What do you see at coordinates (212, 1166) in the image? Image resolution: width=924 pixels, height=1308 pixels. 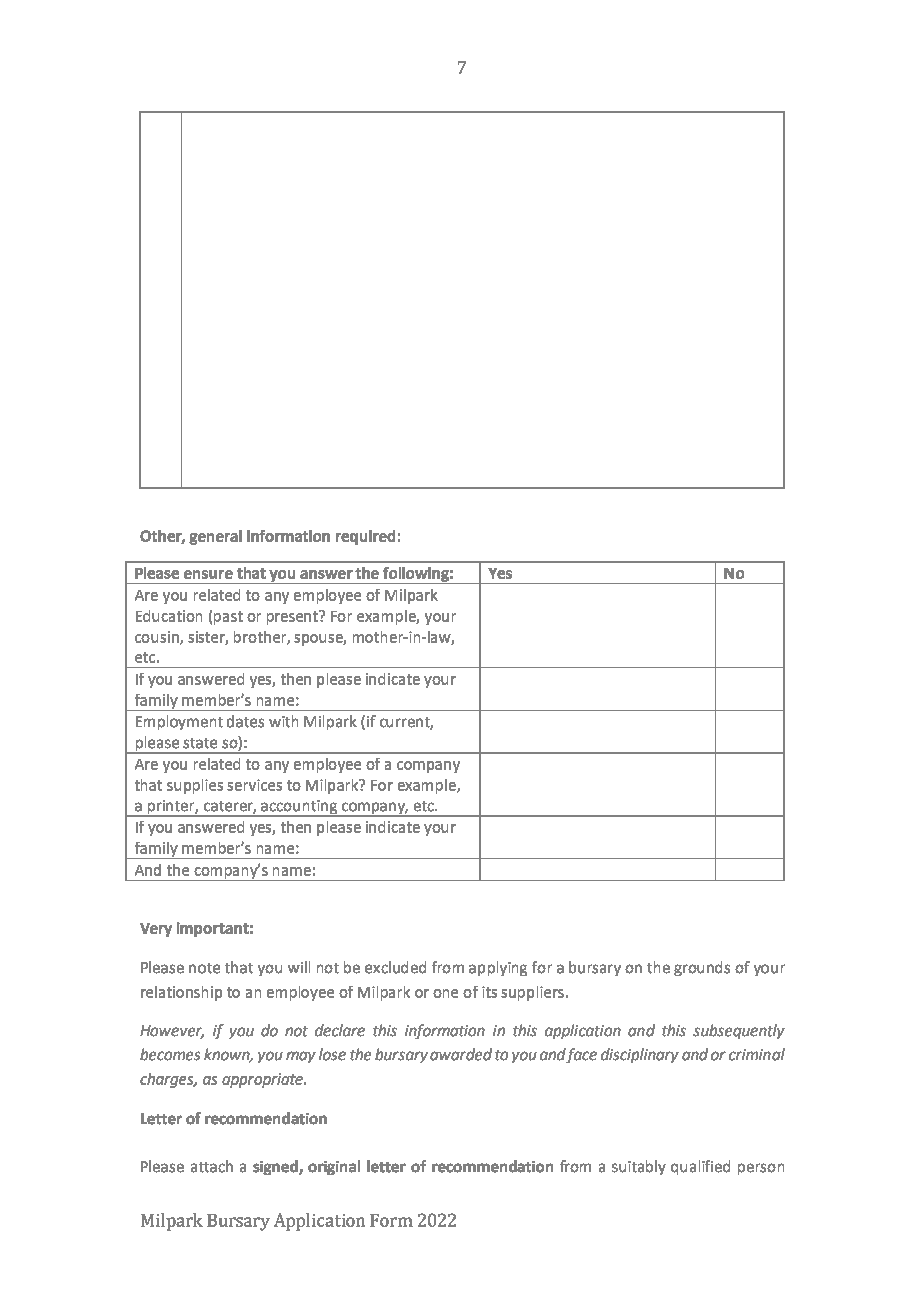 I see `attach` at bounding box center [212, 1166].
